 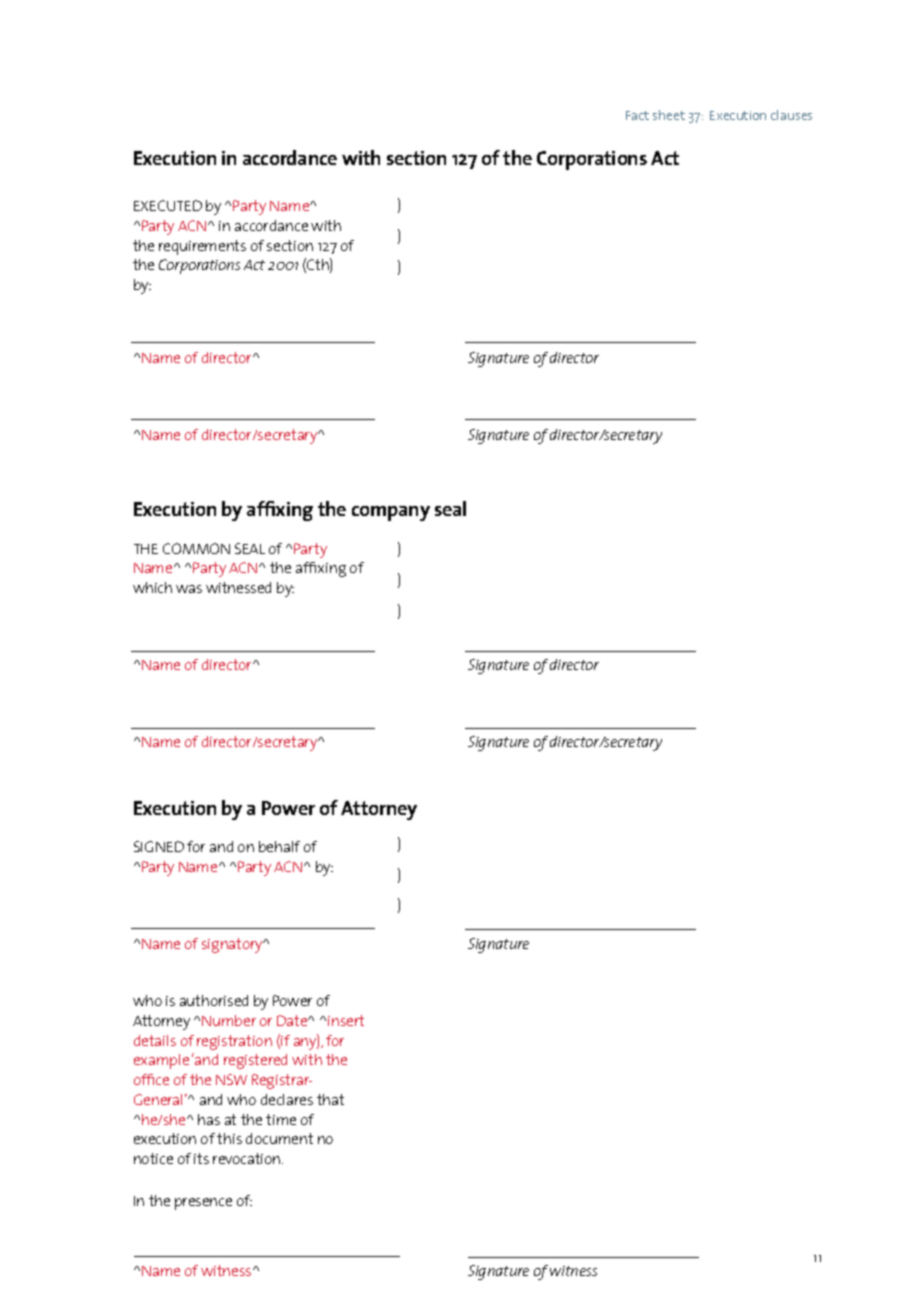 I want to click on revocation, so click(x=248, y=1158).
